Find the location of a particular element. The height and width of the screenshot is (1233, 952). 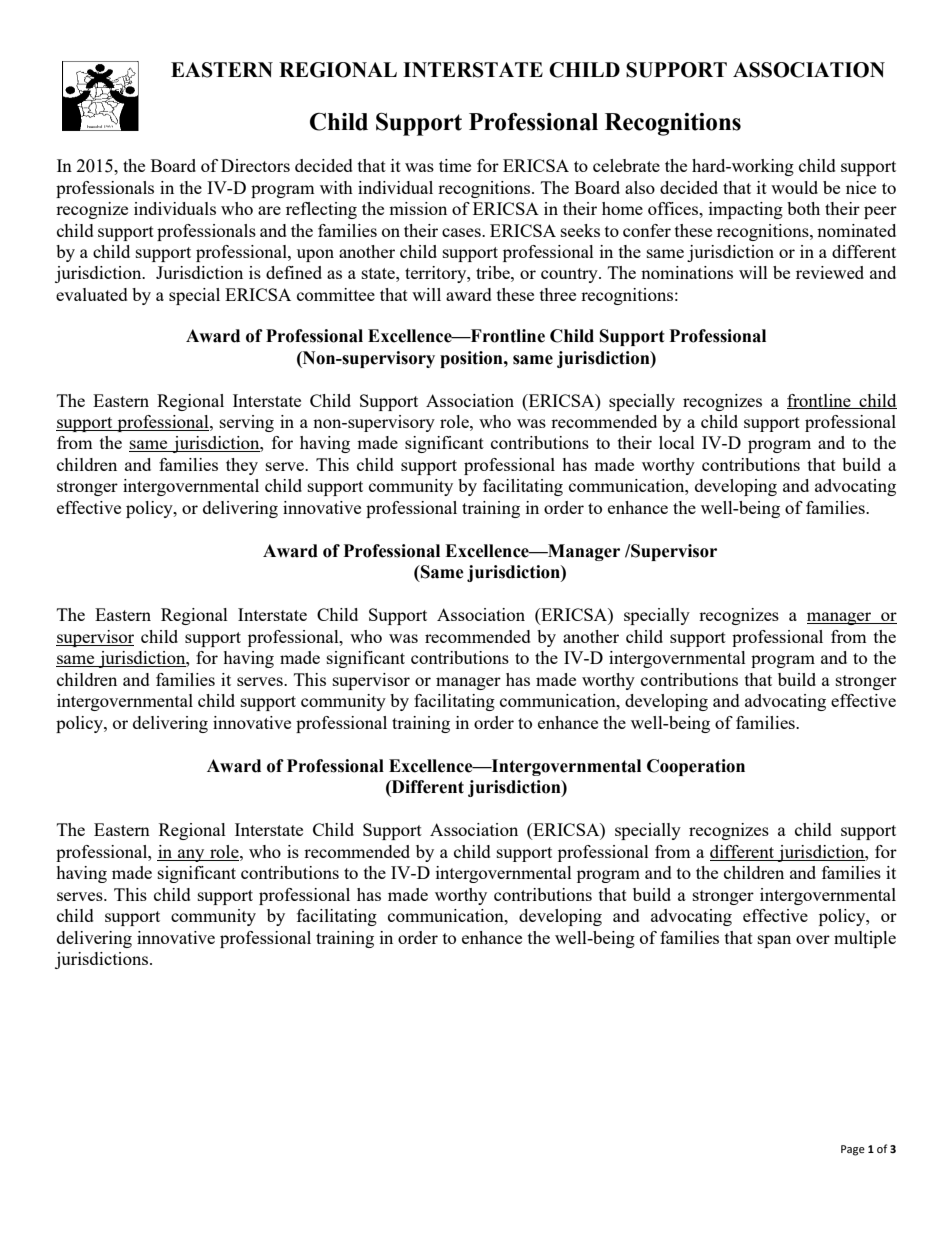

would is located at coordinates (794, 187).
